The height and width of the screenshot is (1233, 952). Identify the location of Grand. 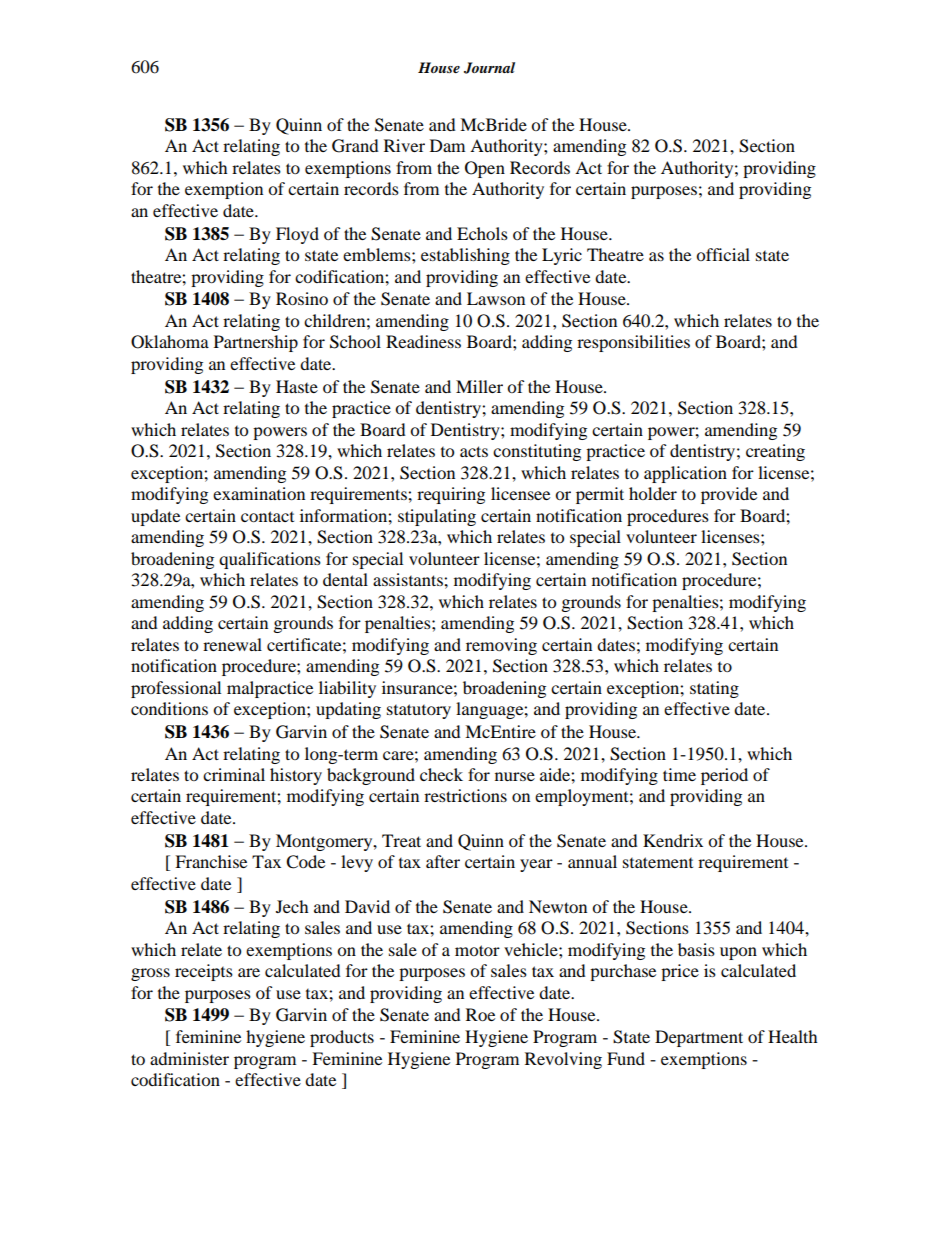
(355, 146).
